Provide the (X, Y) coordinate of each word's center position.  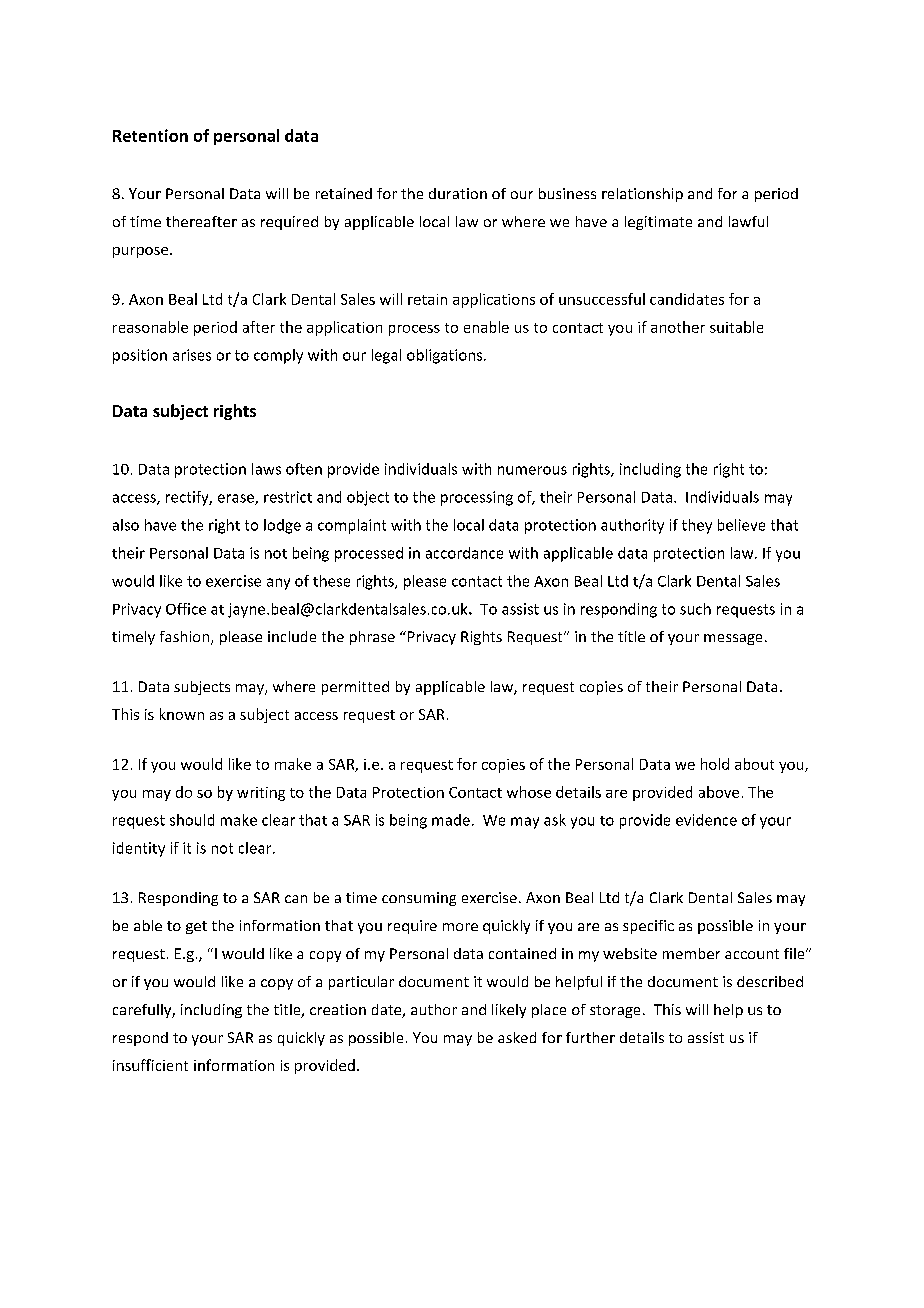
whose (529, 792)
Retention (150, 135)
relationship (642, 195)
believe (741, 525)
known (182, 714)
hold (715, 764)
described (770, 981)
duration (458, 193)
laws (266, 469)
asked (517, 1037)
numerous (532, 470)
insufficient (150, 1065)
